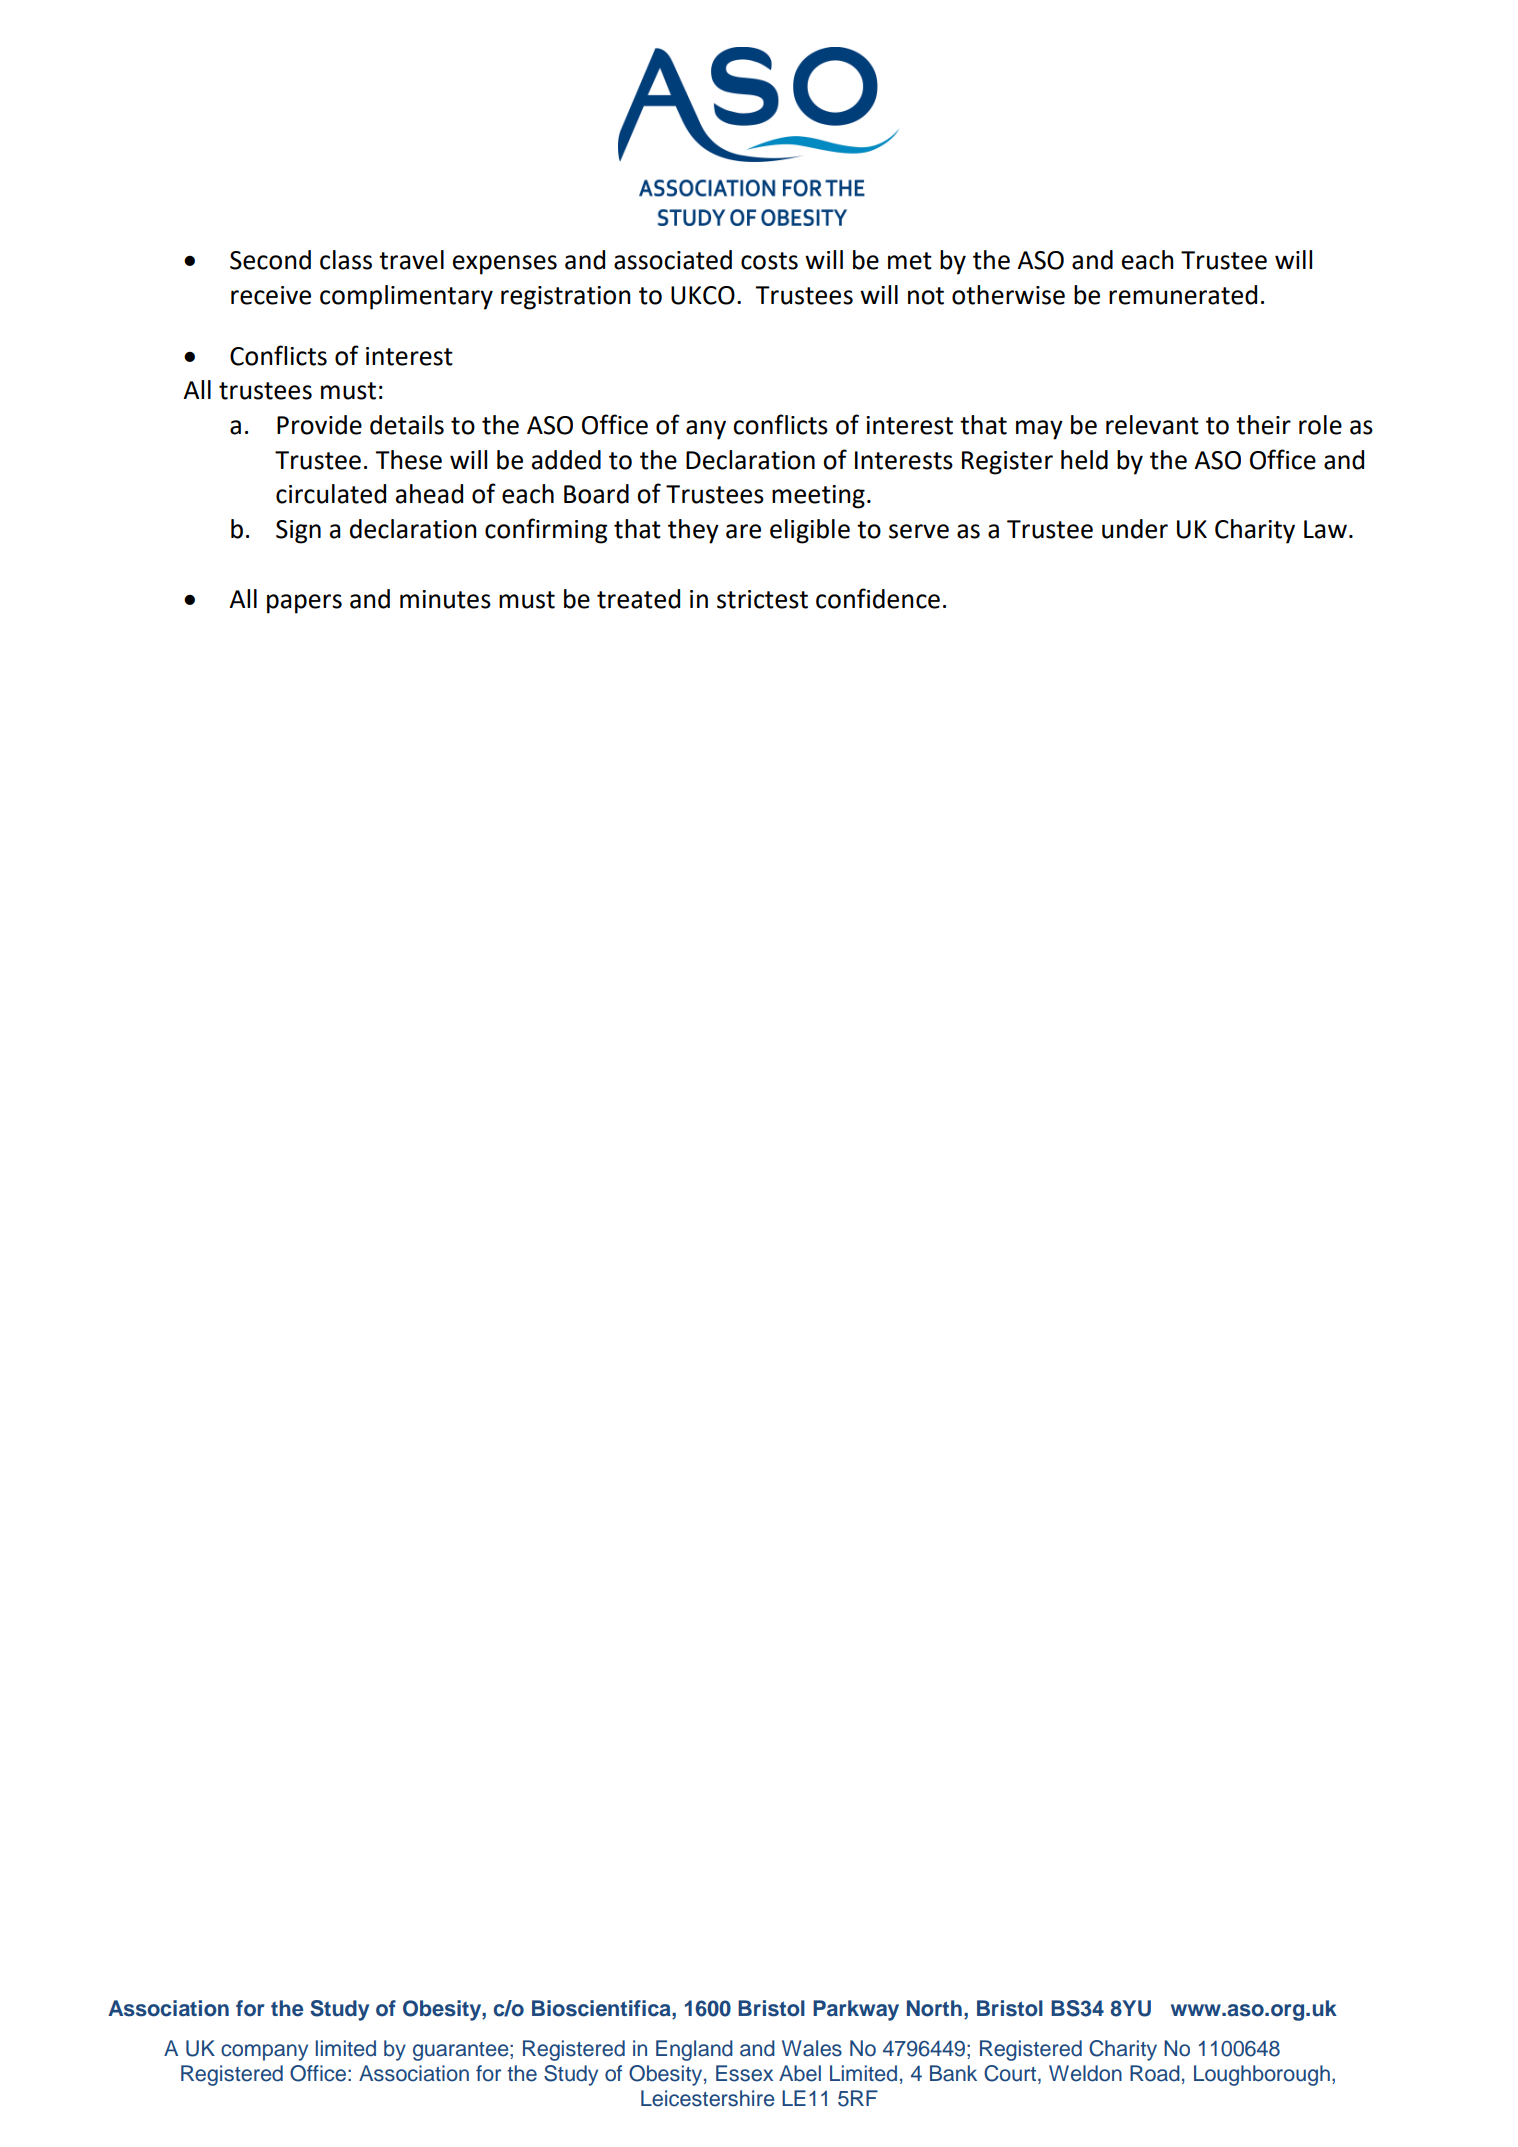 This image has width=1518, height=2147. Describe the element at coordinates (812, 2048) in the image. I see `Wales` at that location.
